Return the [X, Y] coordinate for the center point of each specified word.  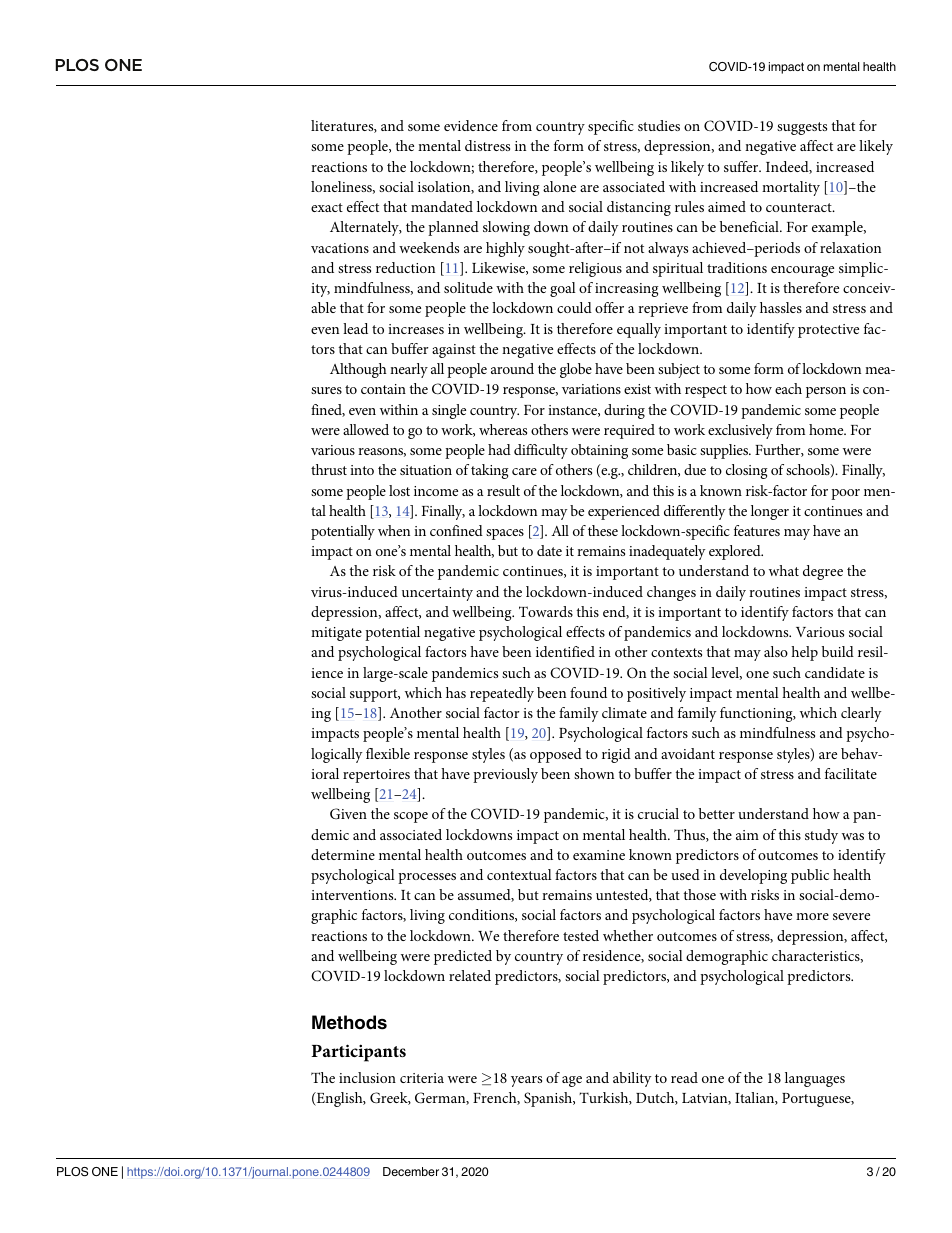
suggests [802, 128]
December [411, 1171]
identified [565, 651]
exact [327, 207]
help [804, 653]
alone [559, 186]
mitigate [336, 634]
